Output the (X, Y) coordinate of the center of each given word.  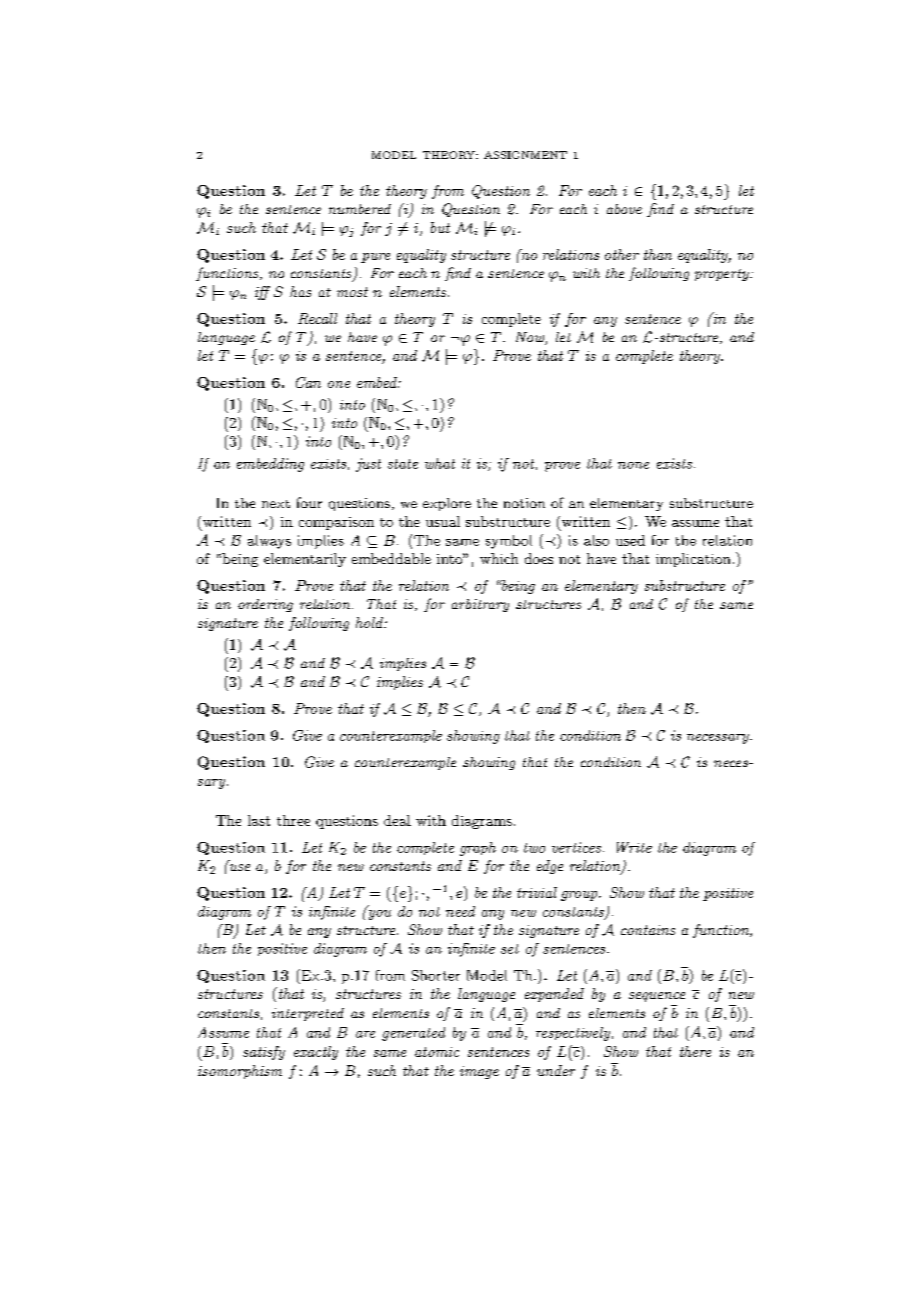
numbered (360, 209)
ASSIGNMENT (525, 155)
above (624, 209)
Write (634, 847)
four (309, 502)
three (293, 820)
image (479, 1072)
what (440, 463)
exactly (316, 1053)
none (633, 465)
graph (478, 849)
